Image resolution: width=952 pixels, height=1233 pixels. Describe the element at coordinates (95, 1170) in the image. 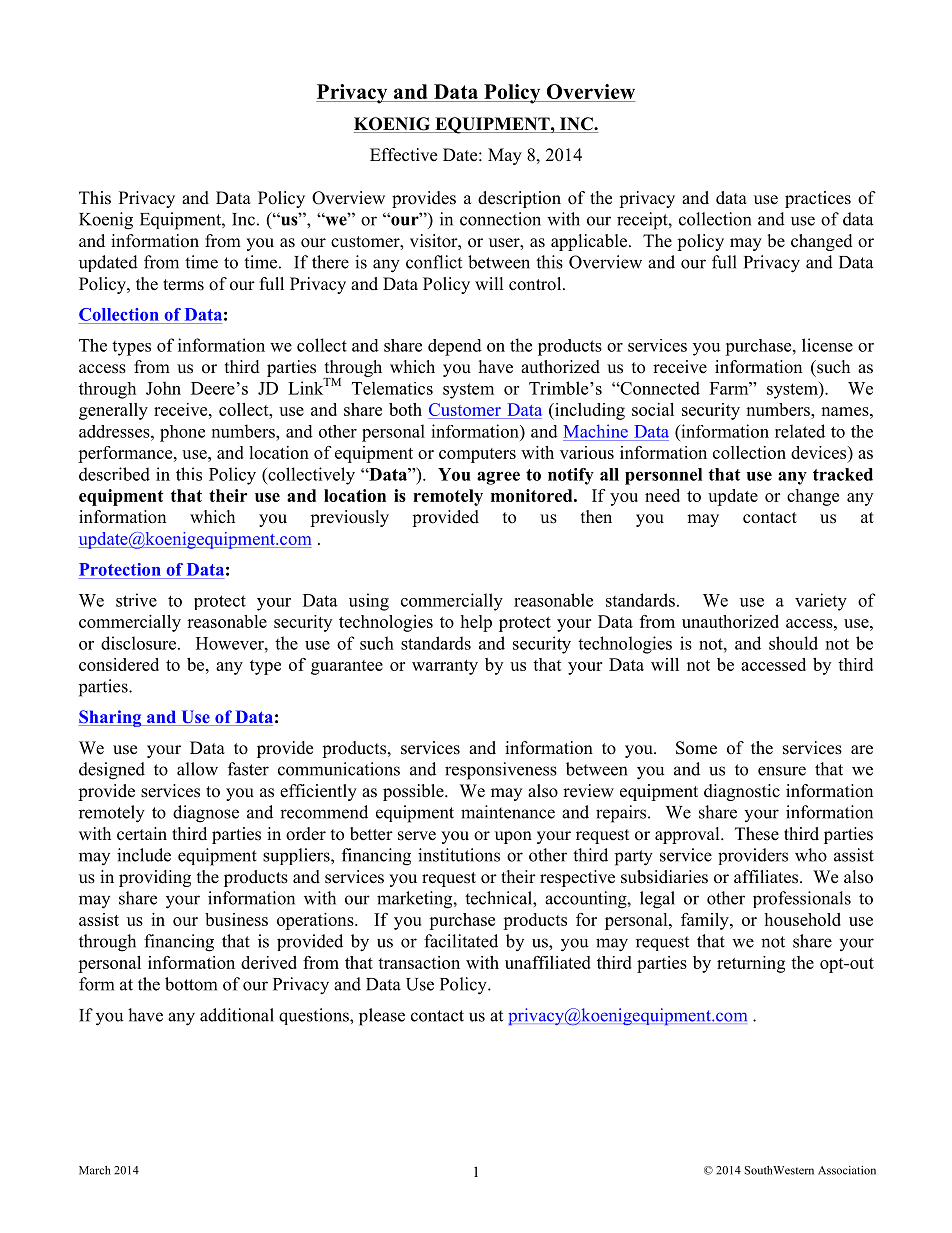

I see `March` at that location.
